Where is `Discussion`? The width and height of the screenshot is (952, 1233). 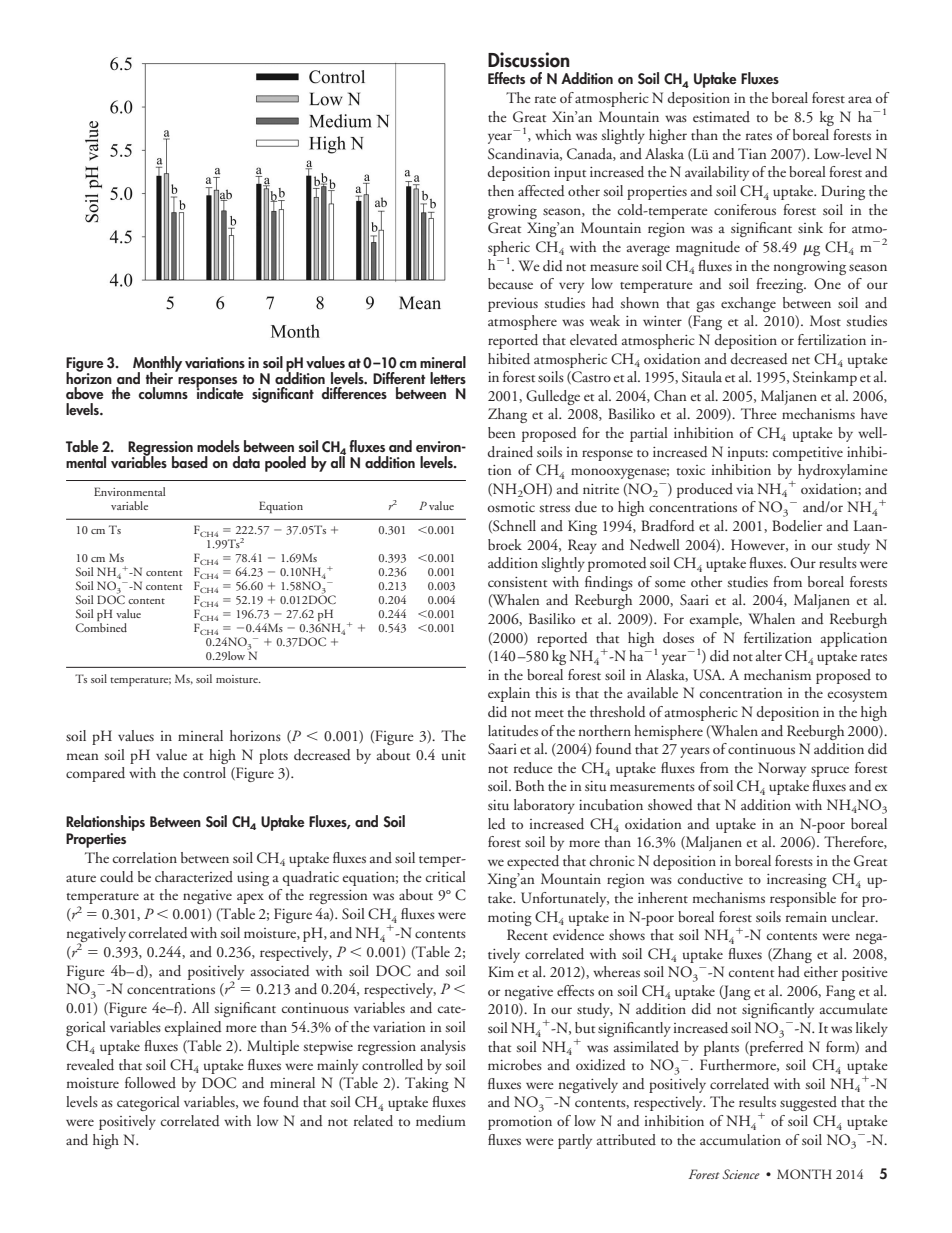 Discussion is located at coordinates (529, 60).
